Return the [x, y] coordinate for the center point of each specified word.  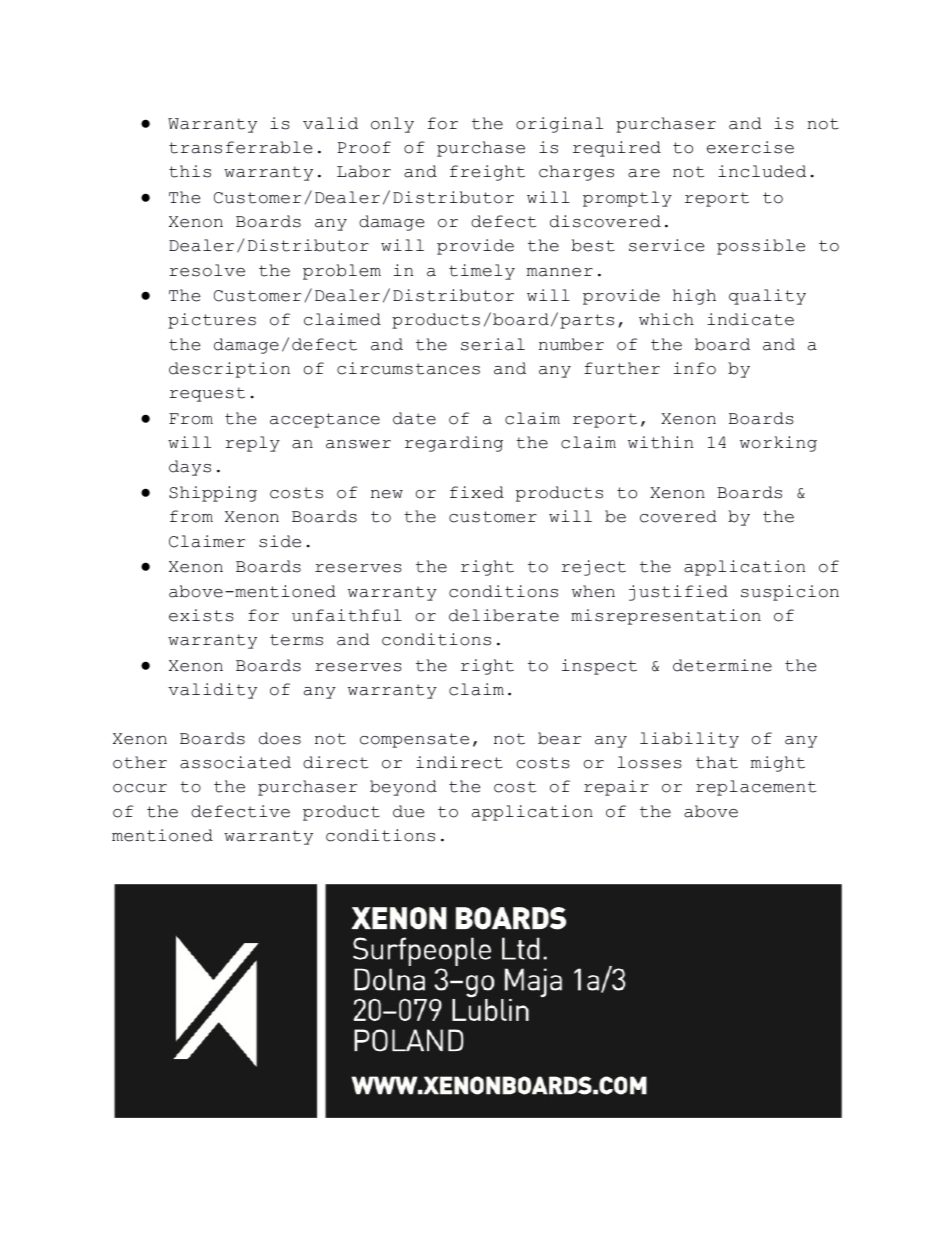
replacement [756, 788]
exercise [750, 147]
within [660, 442]
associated [235, 762]
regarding [454, 444]
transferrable [240, 147]
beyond [403, 788]
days [190, 468]
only [392, 125]
